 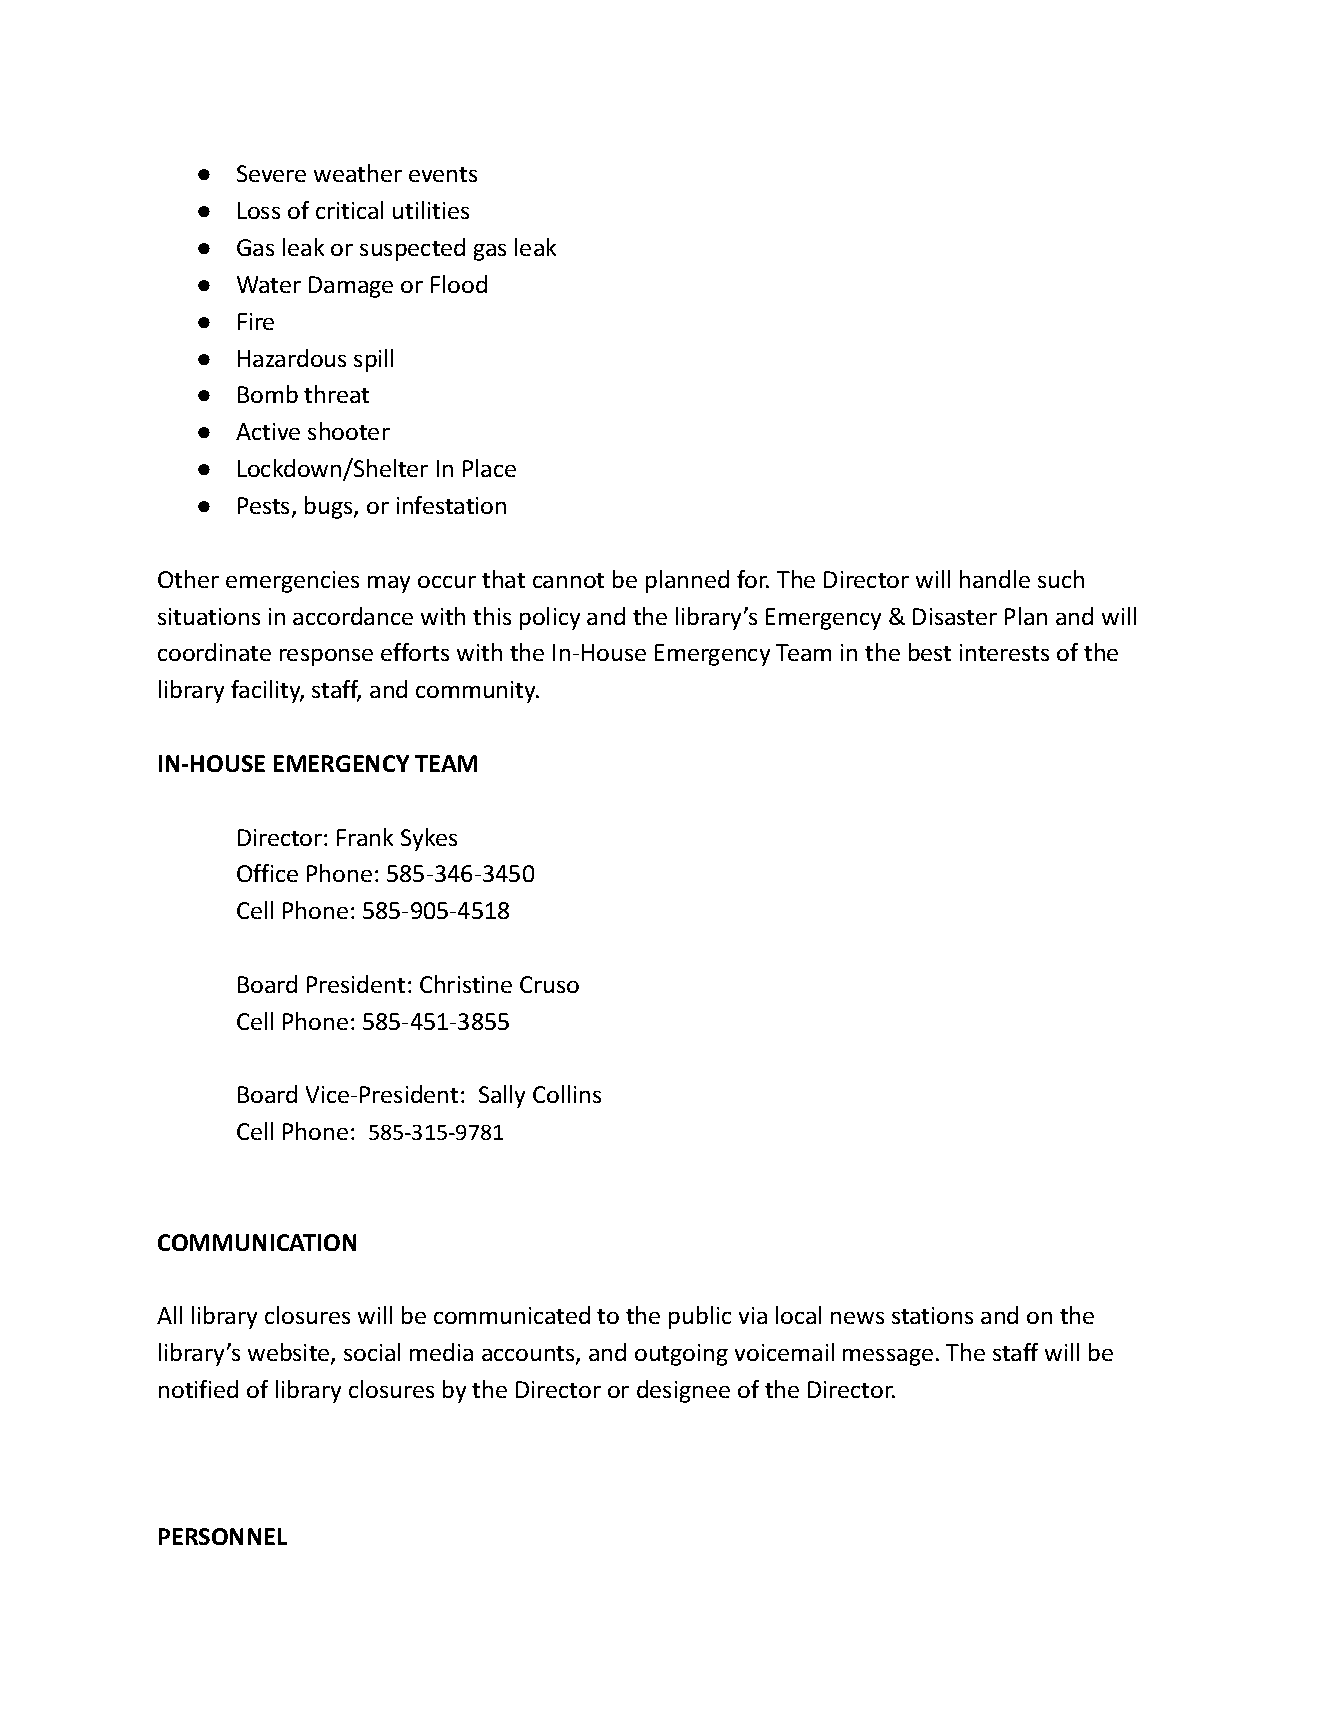 I want to click on Sykes, so click(x=429, y=839).
